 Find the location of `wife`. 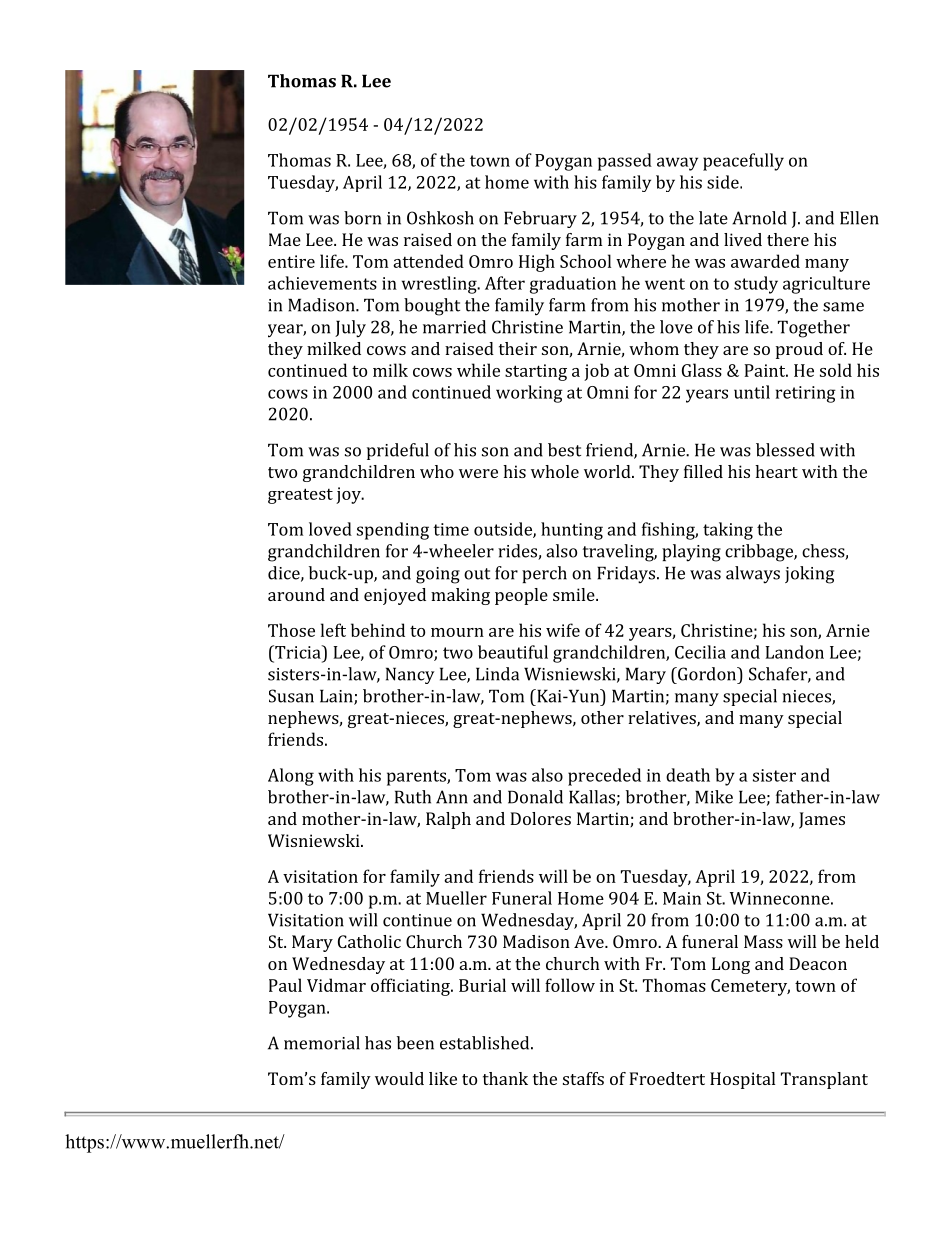

wife is located at coordinates (563, 630).
